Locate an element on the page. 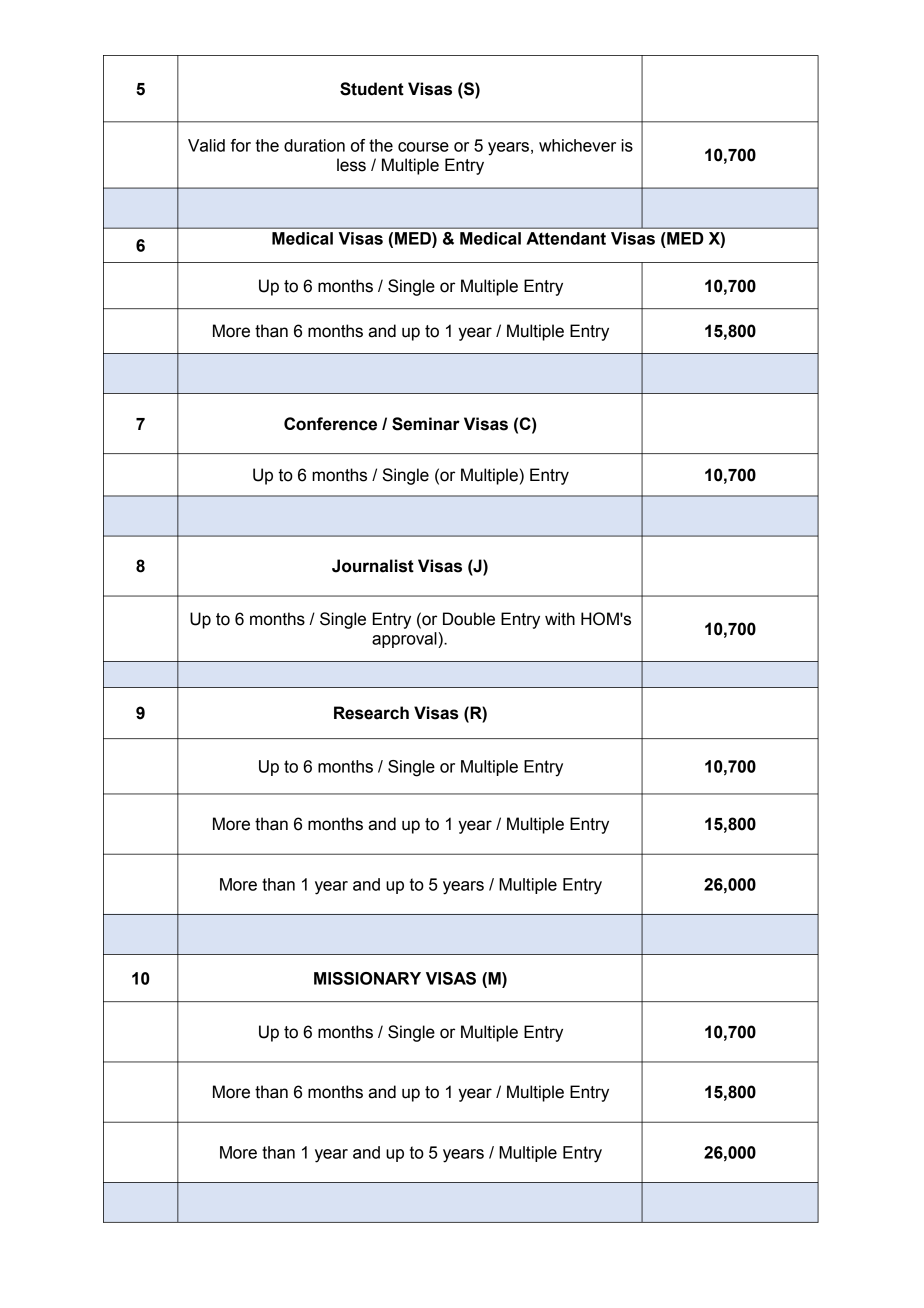  with is located at coordinates (560, 619).
